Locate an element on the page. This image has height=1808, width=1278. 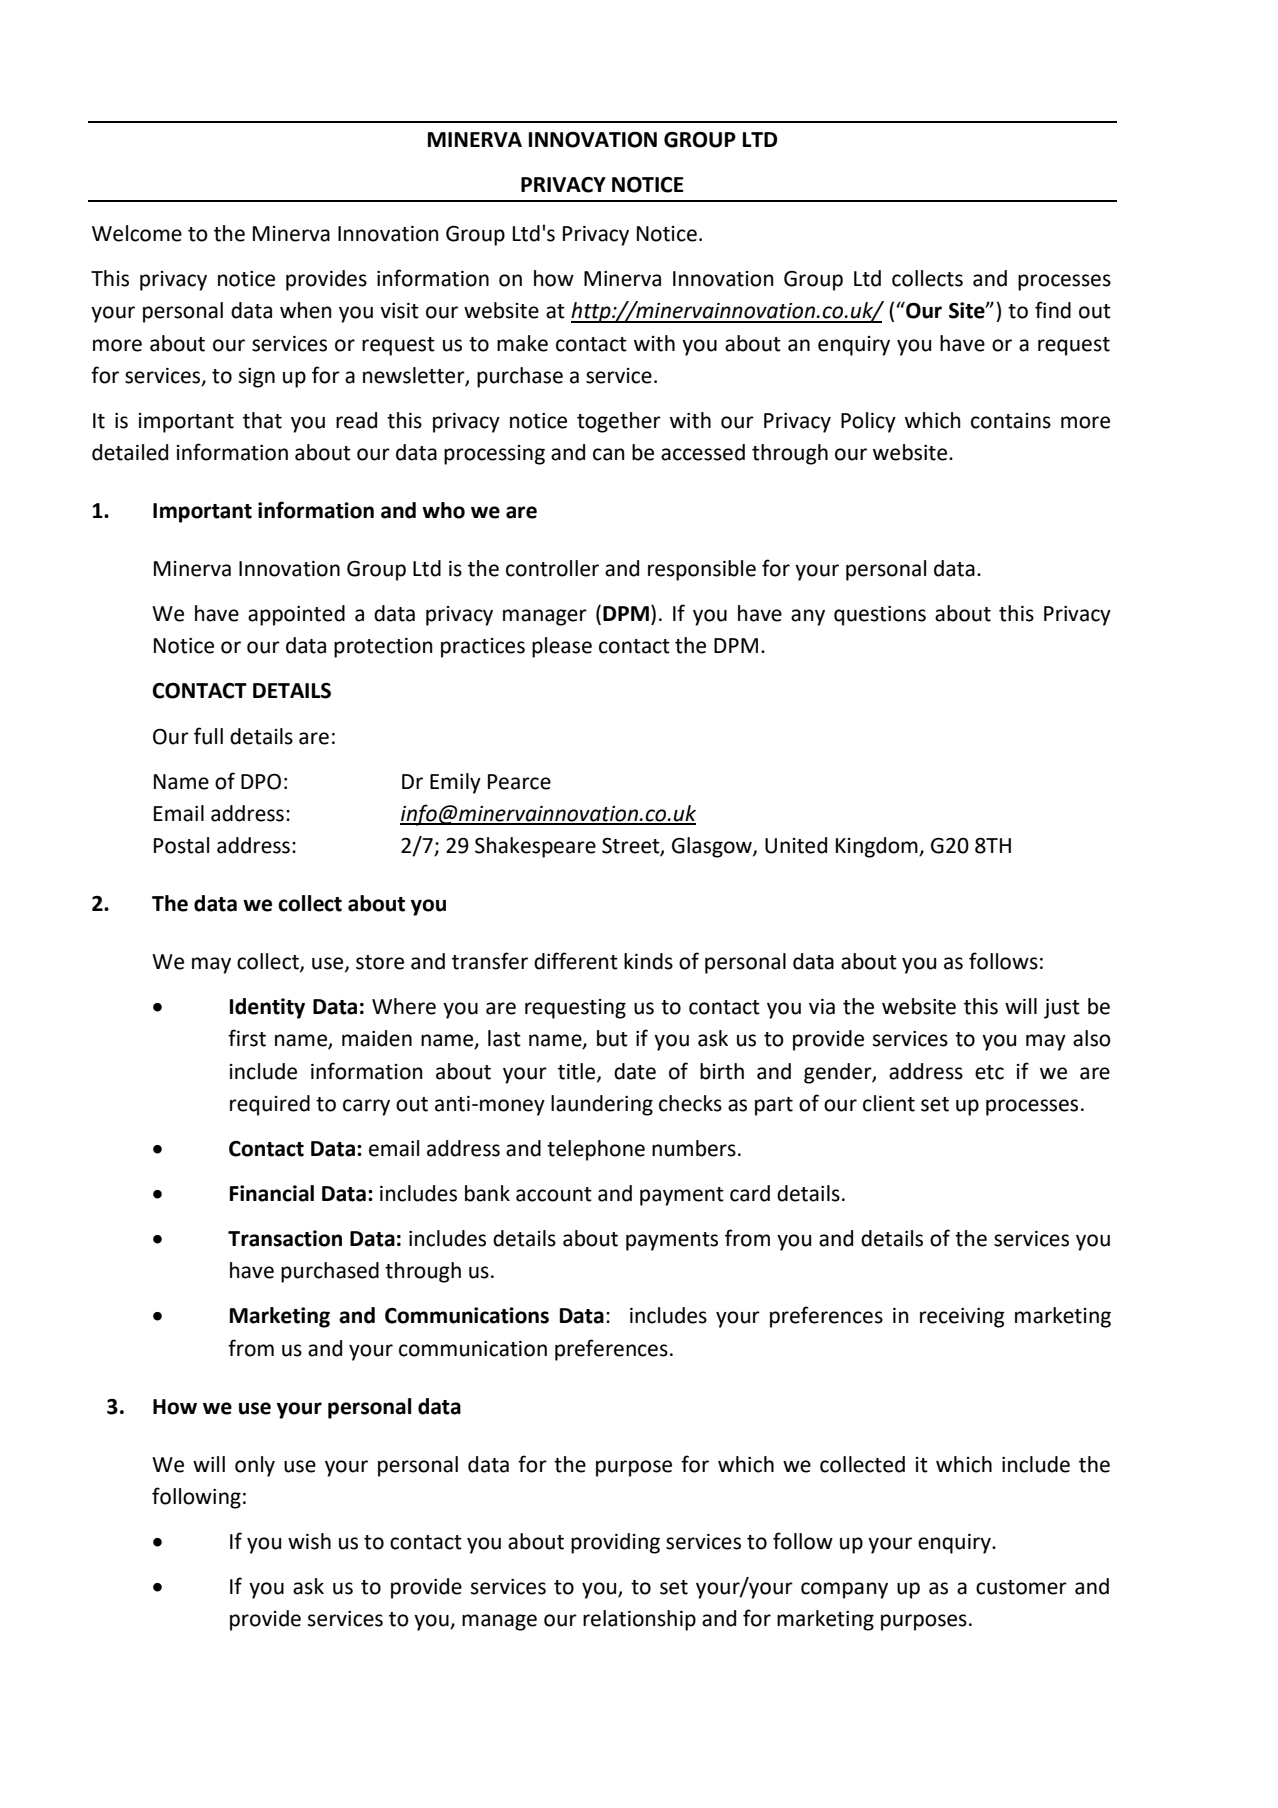
make is located at coordinates (522, 343).
